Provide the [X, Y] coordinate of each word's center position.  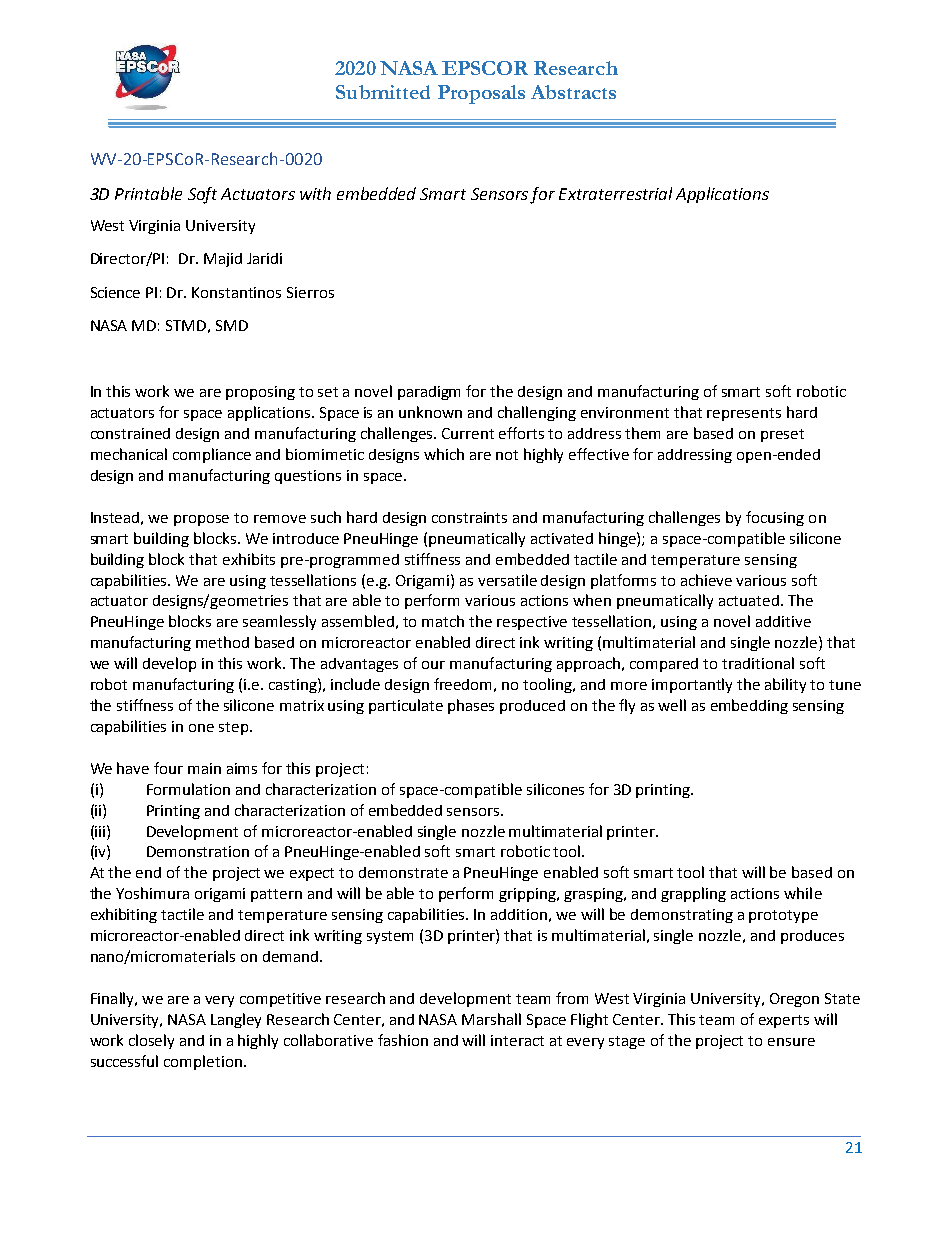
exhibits [249, 559]
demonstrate [403, 872]
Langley [236, 1020]
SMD [232, 325]
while [803, 893]
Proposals [481, 94]
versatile [507, 580]
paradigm [429, 393]
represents [744, 414]
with [315, 193]
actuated [749, 600]
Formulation [188, 789]
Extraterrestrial [615, 193]
